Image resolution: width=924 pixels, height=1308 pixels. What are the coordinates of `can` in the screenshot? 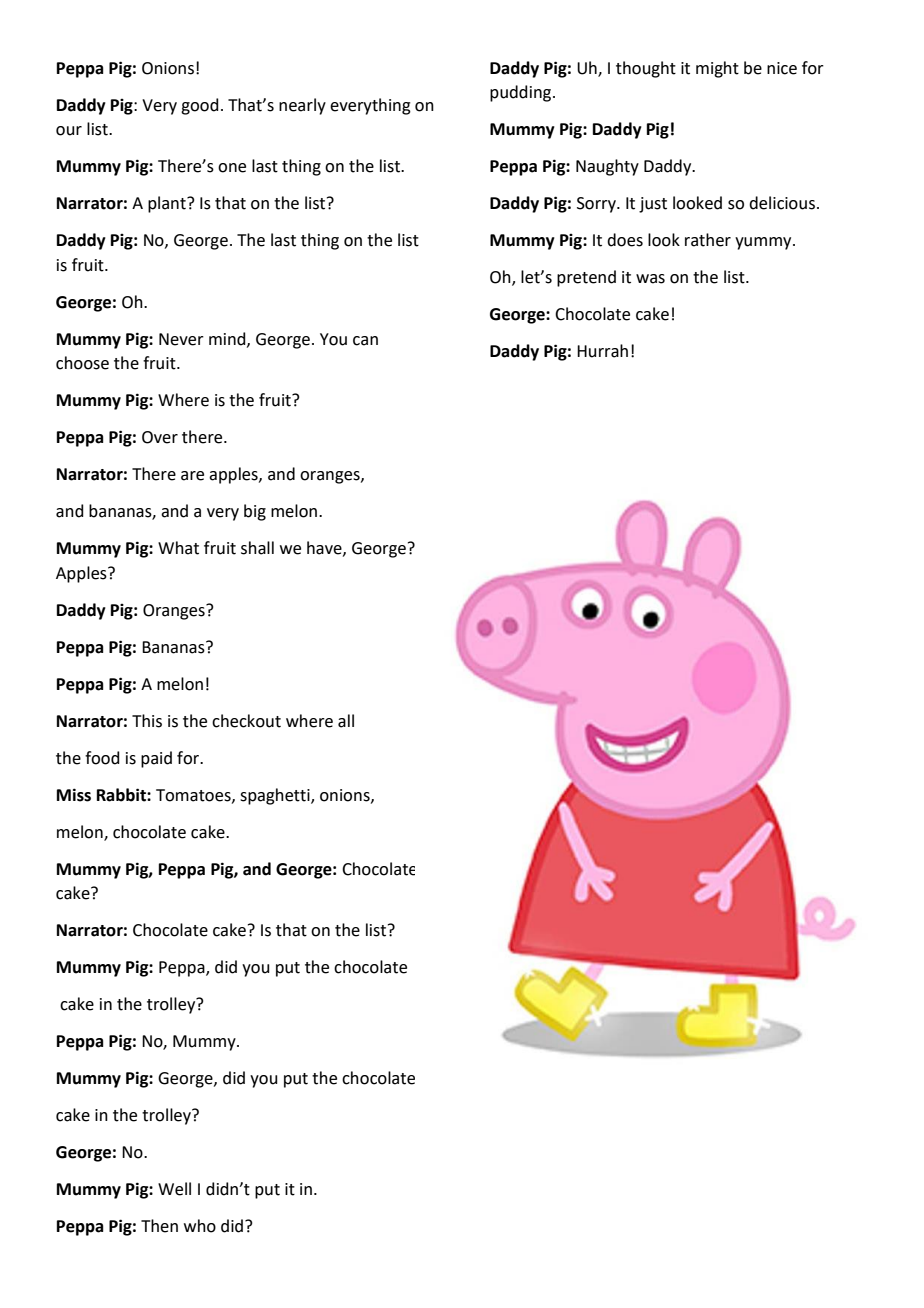 It's located at (365, 341).
